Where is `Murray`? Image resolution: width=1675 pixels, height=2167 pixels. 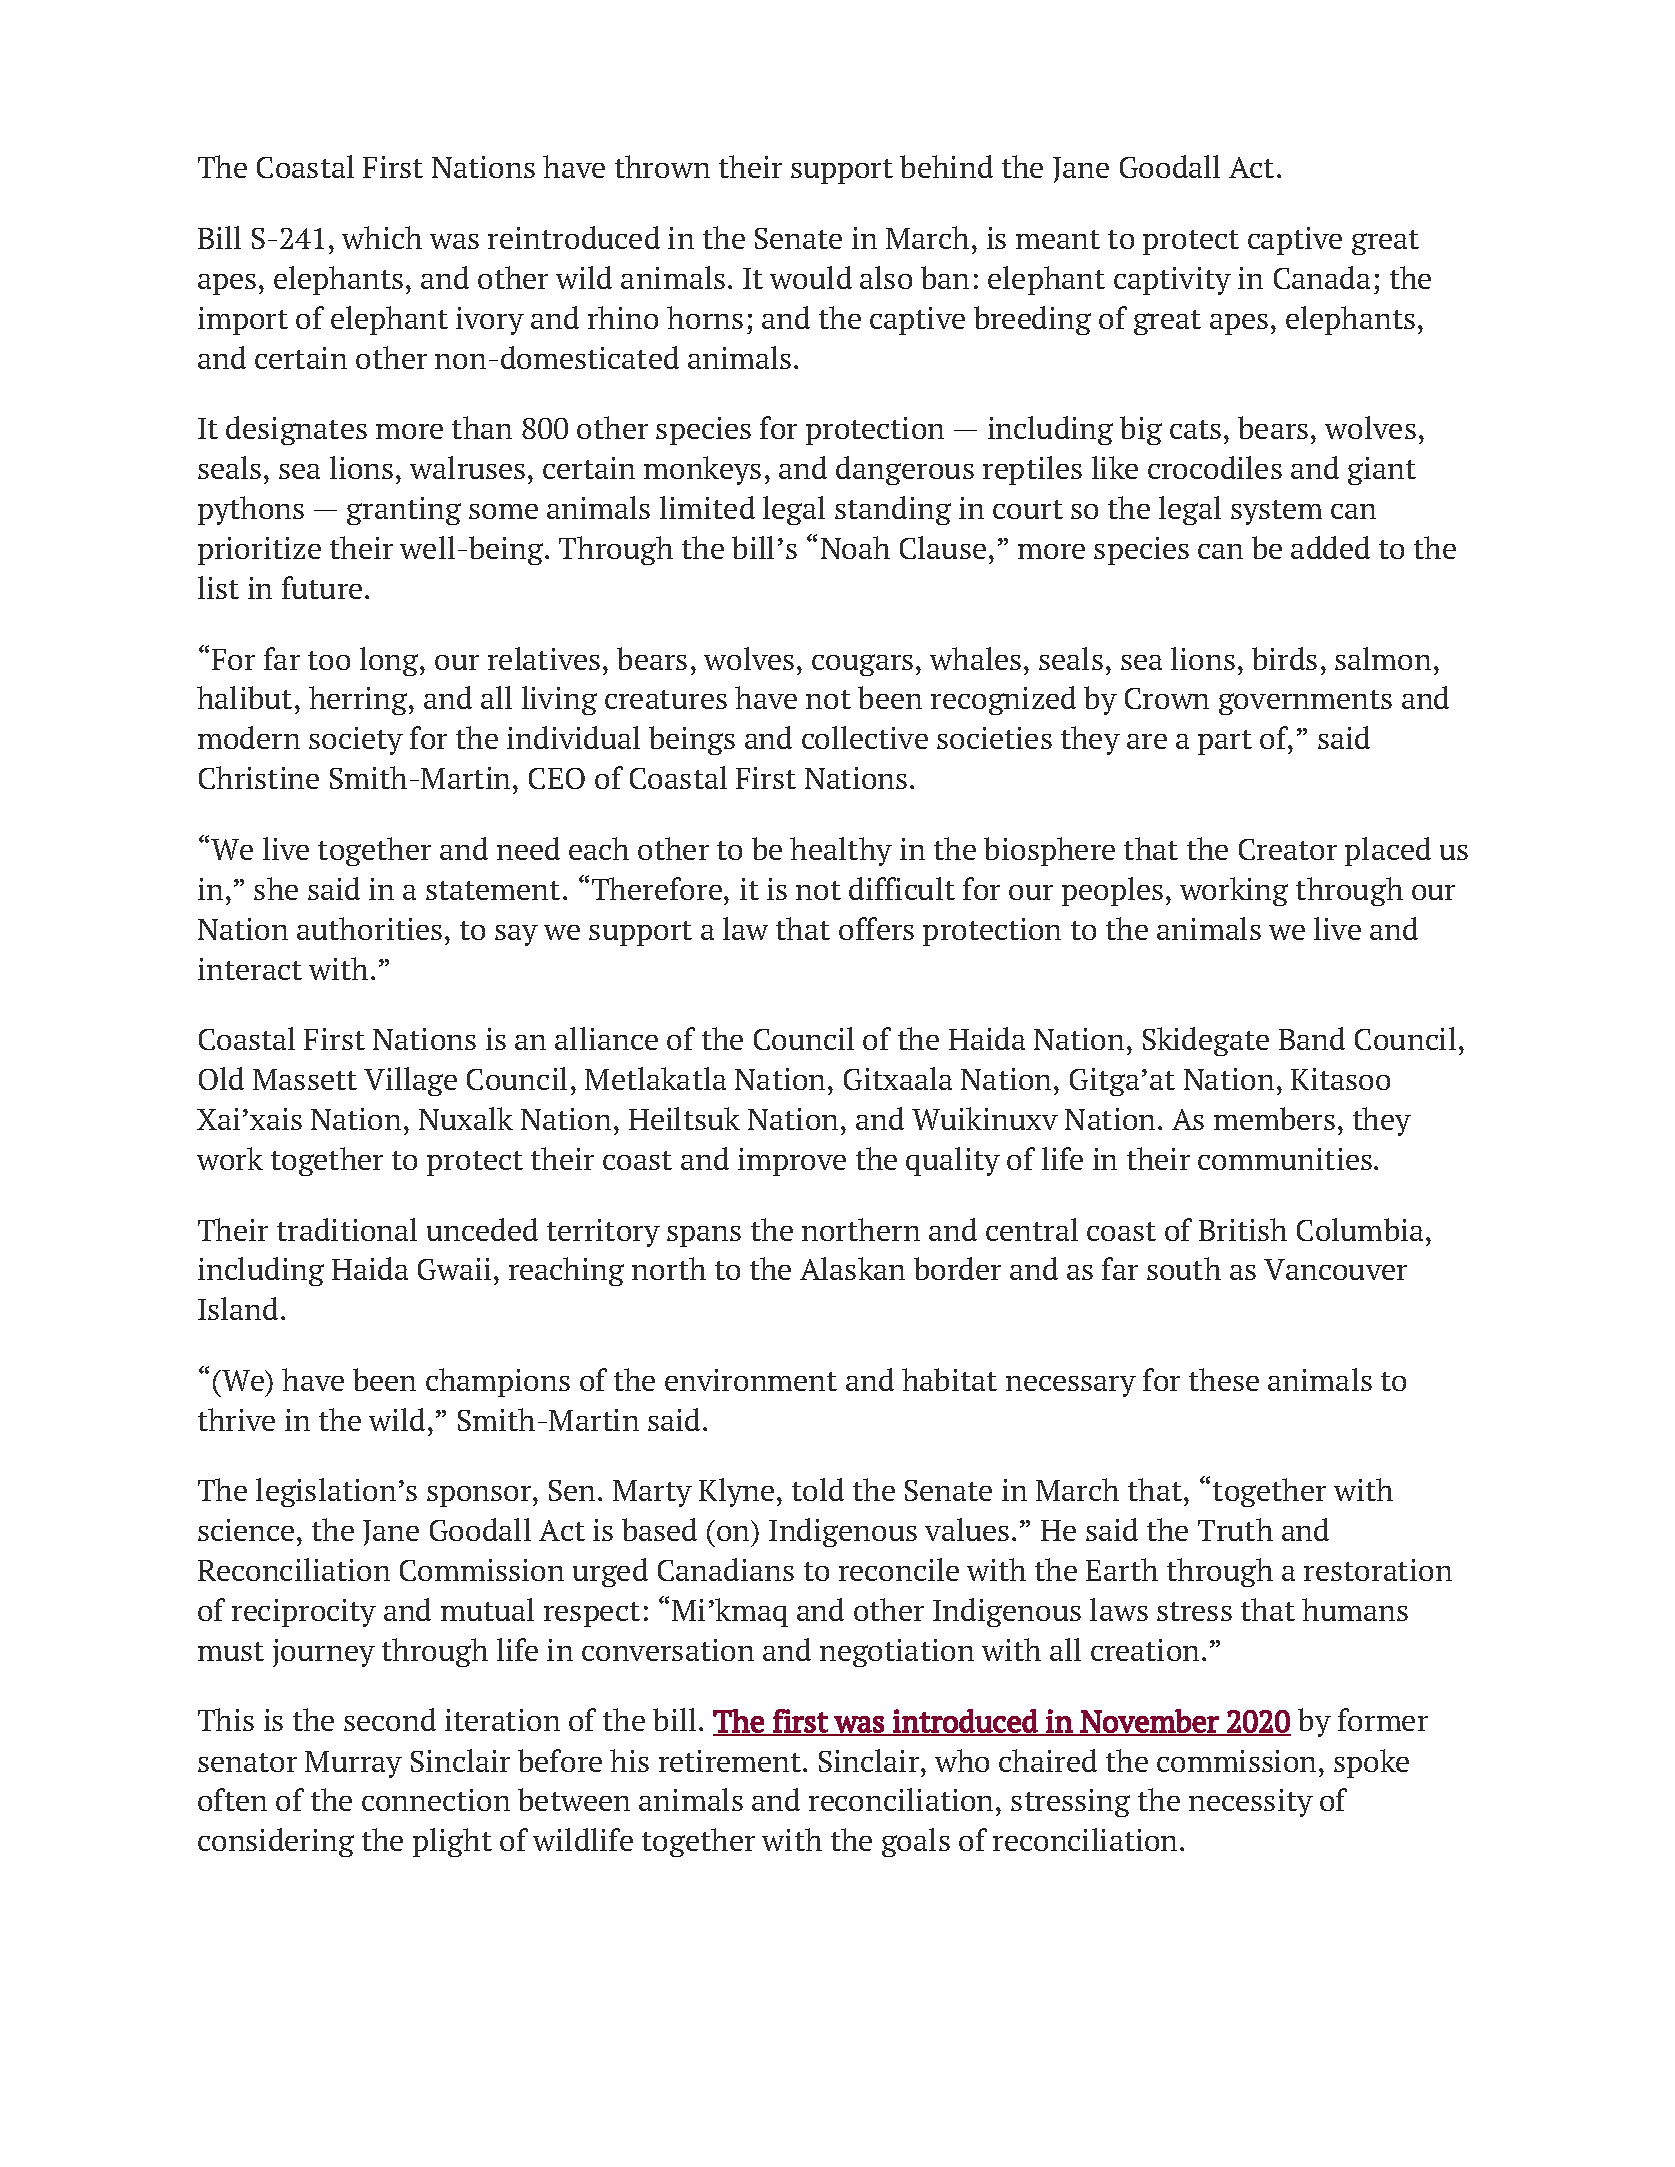
Murray is located at coordinates (353, 1764).
